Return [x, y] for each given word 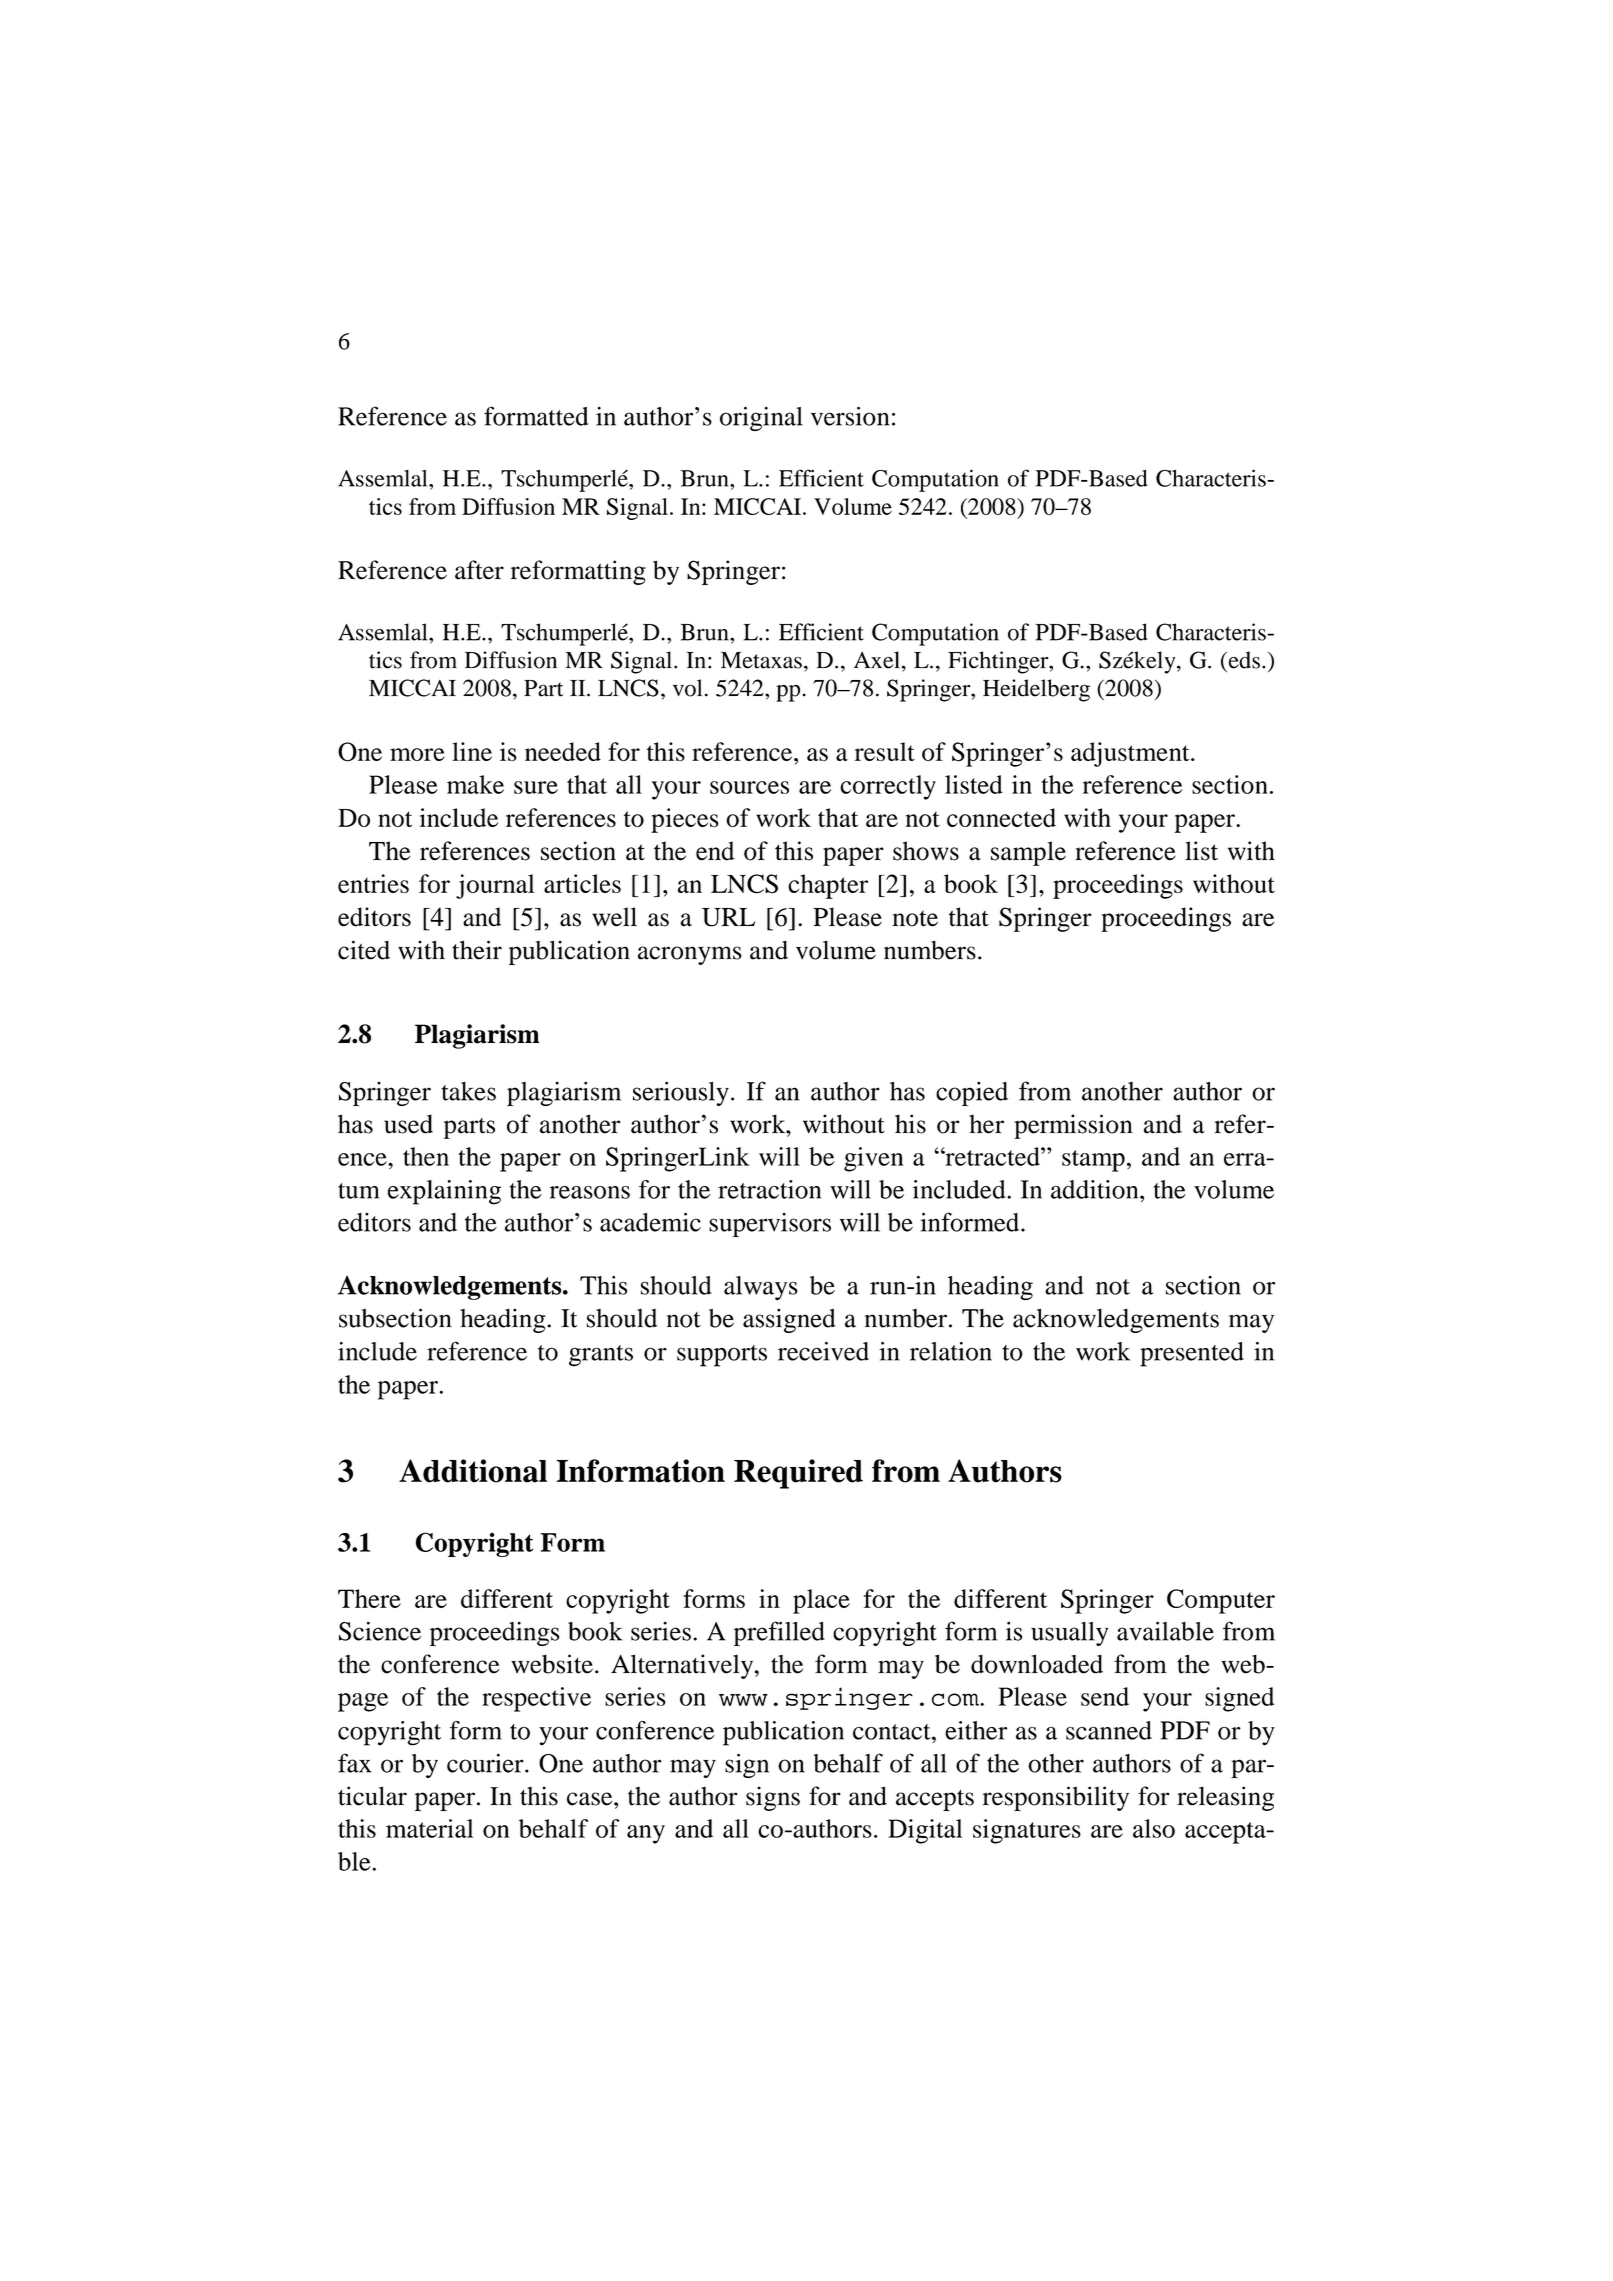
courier [486, 1763]
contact [893, 1732]
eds [1243, 660]
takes [469, 1091]
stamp [1093, 1161]
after [479, 570]
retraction [769, 1189]
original [761, 418]
